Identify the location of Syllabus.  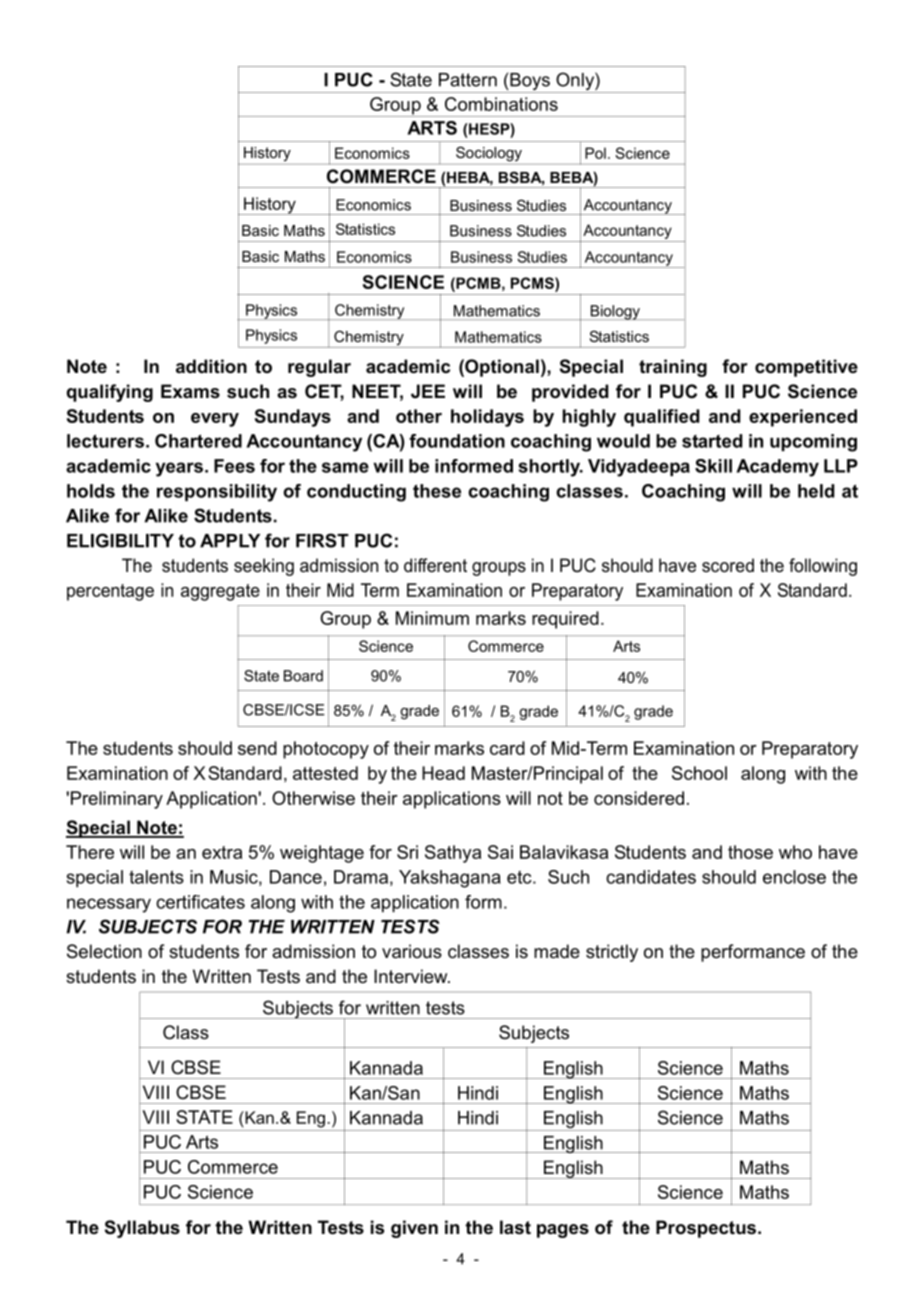
(142, 1229).
